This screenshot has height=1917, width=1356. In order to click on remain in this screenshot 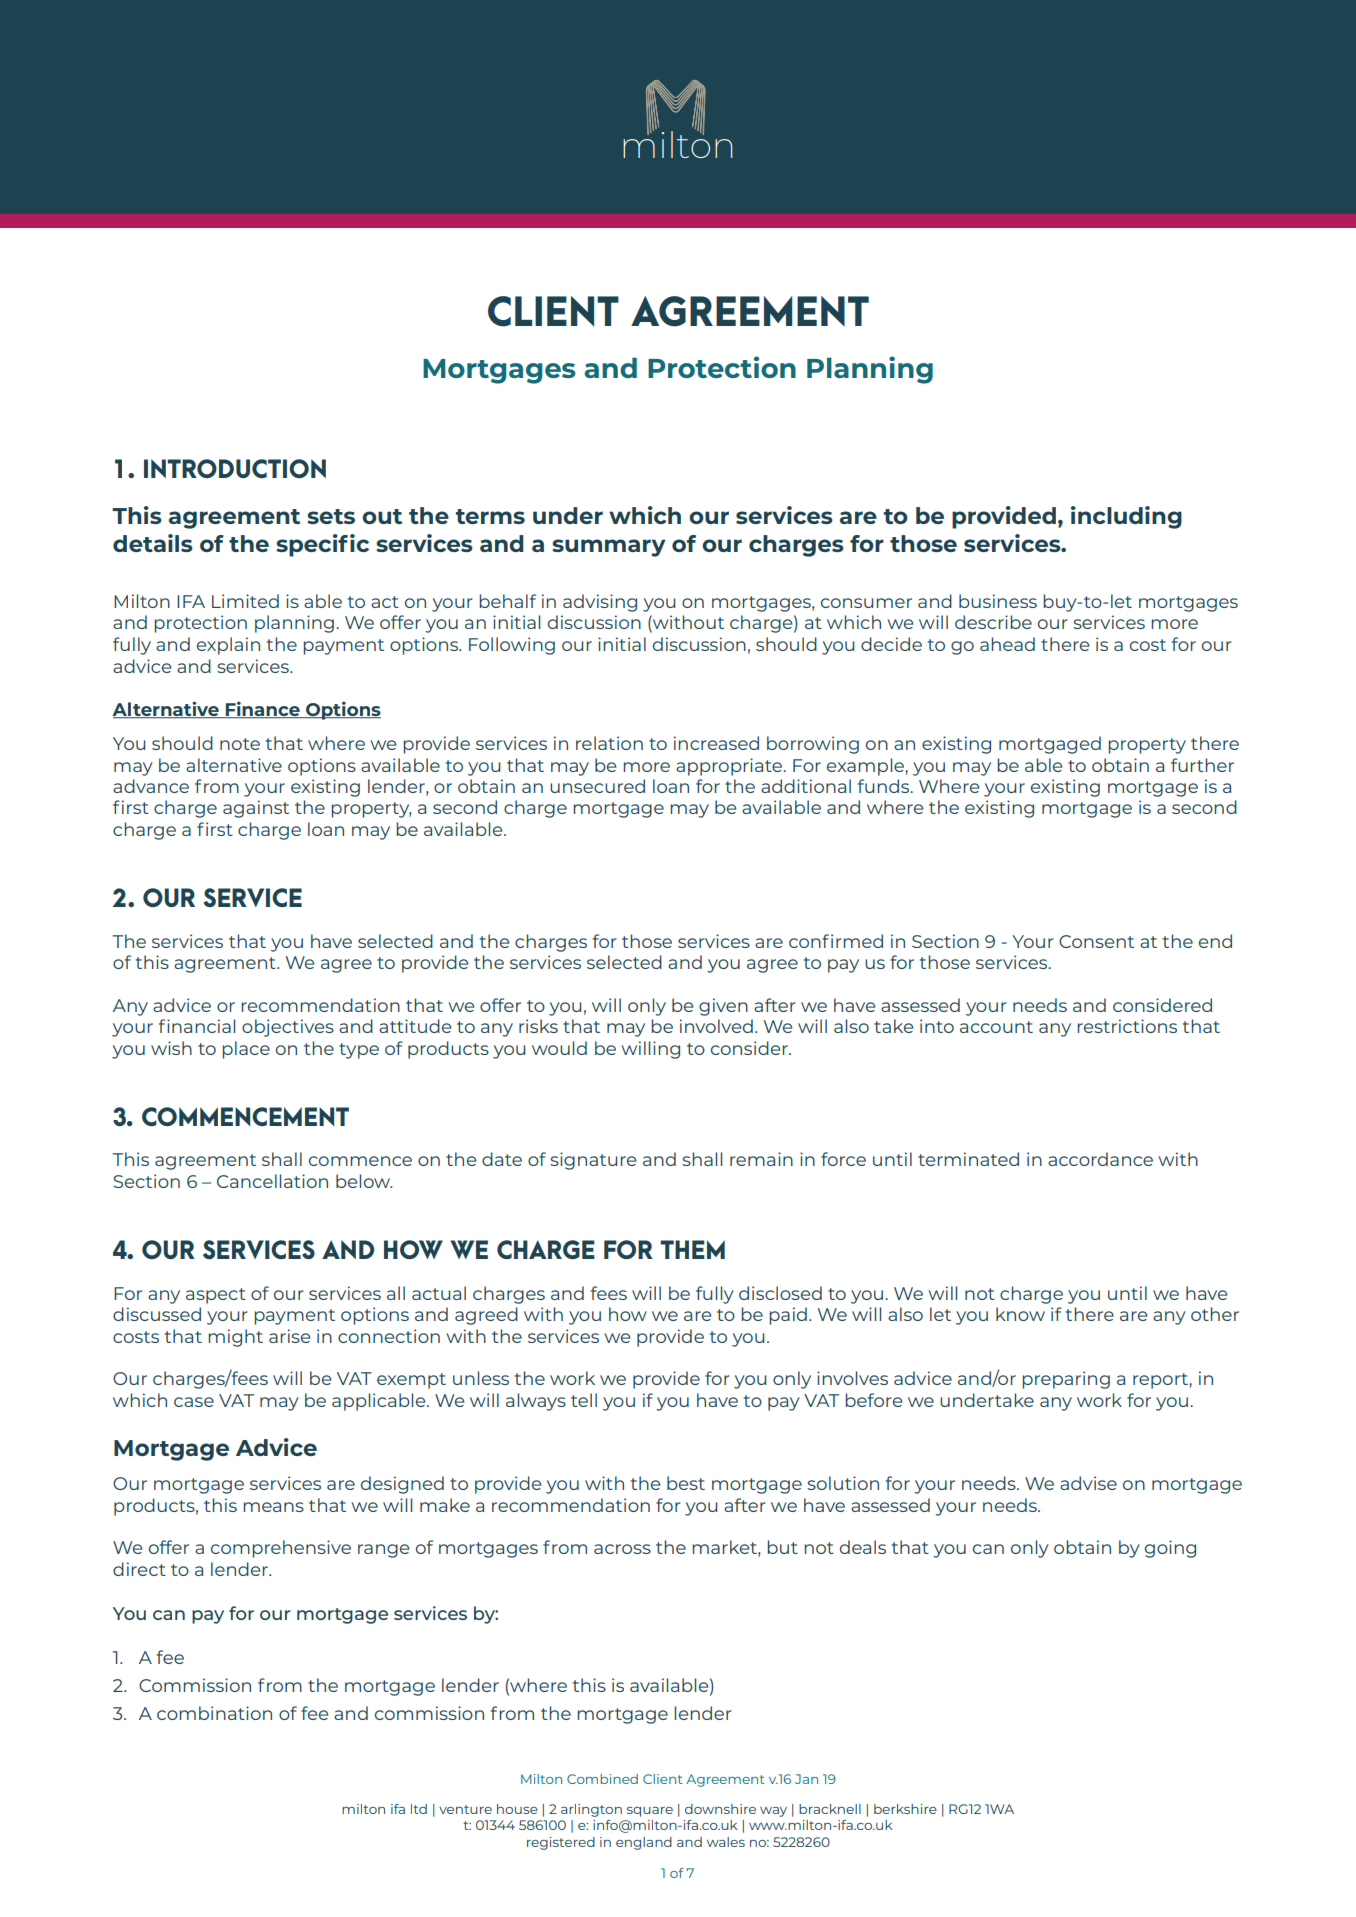, I will do `click(761, 1159)`.
